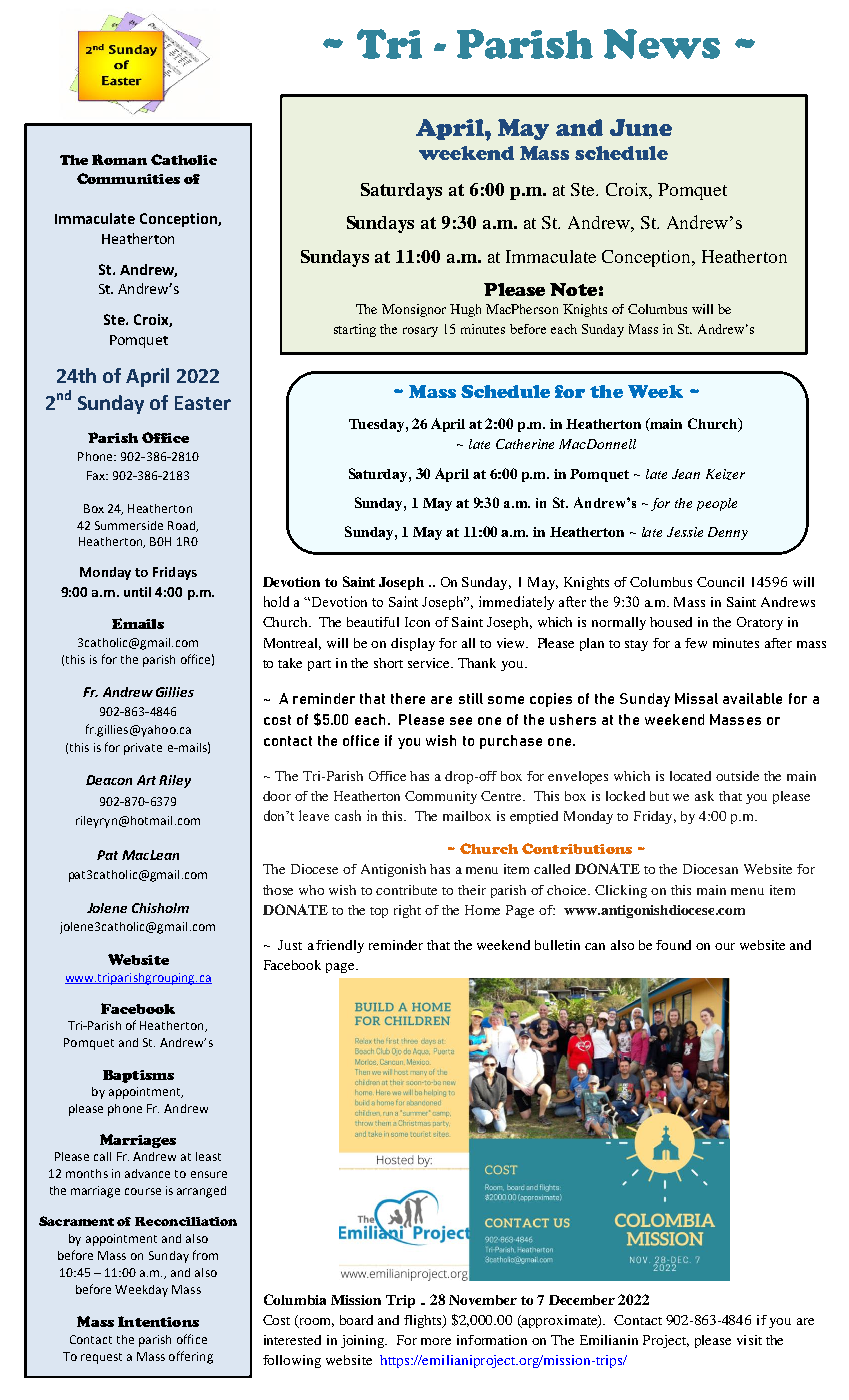 The height and width of the screenshot is (1400, 849). What do you see at coordinates (696, 643) in the screenshot?
I see `few` at bounding box center [696, 643].
